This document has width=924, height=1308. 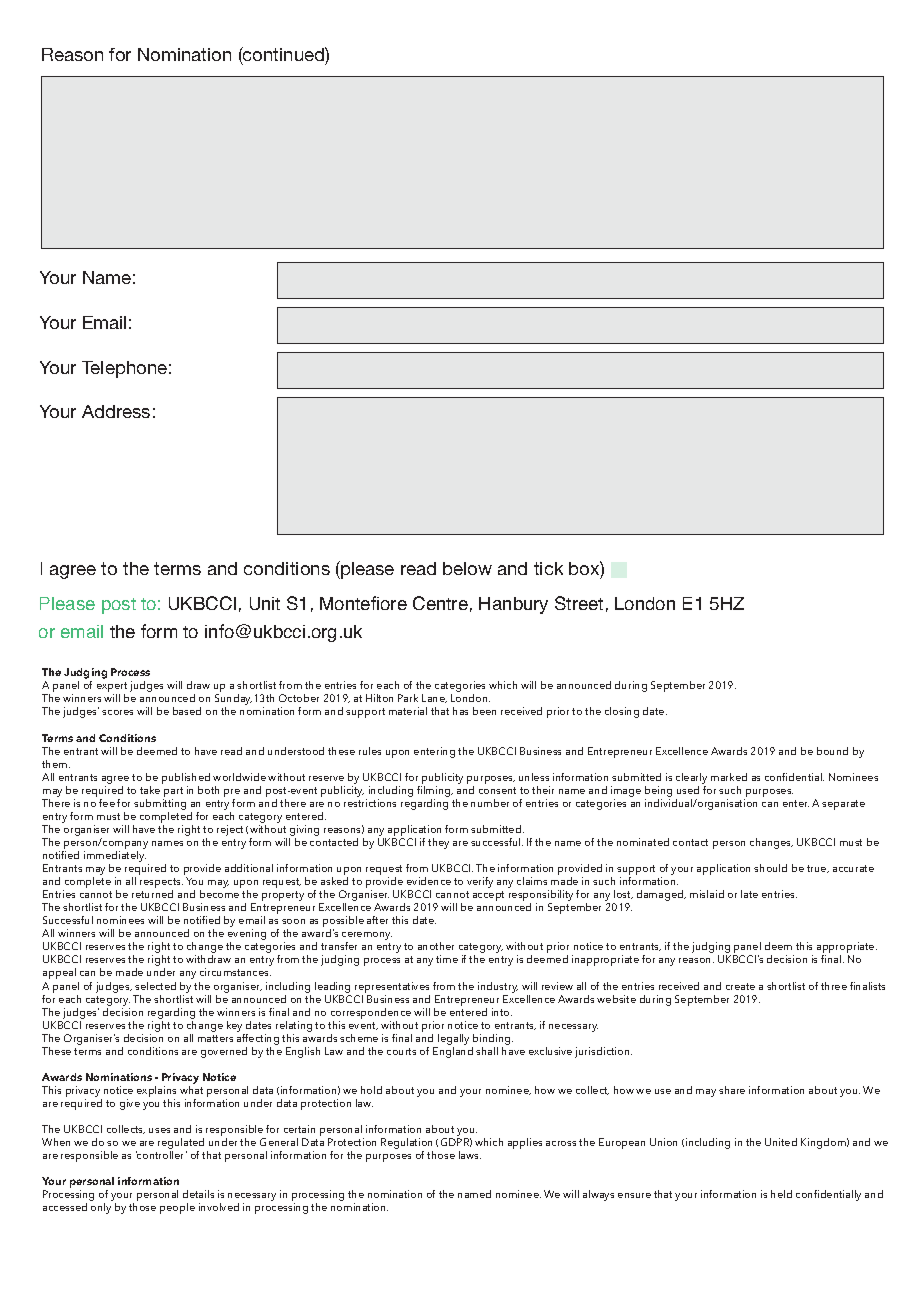 I want to click on Street, so click(x=579, y=603).
